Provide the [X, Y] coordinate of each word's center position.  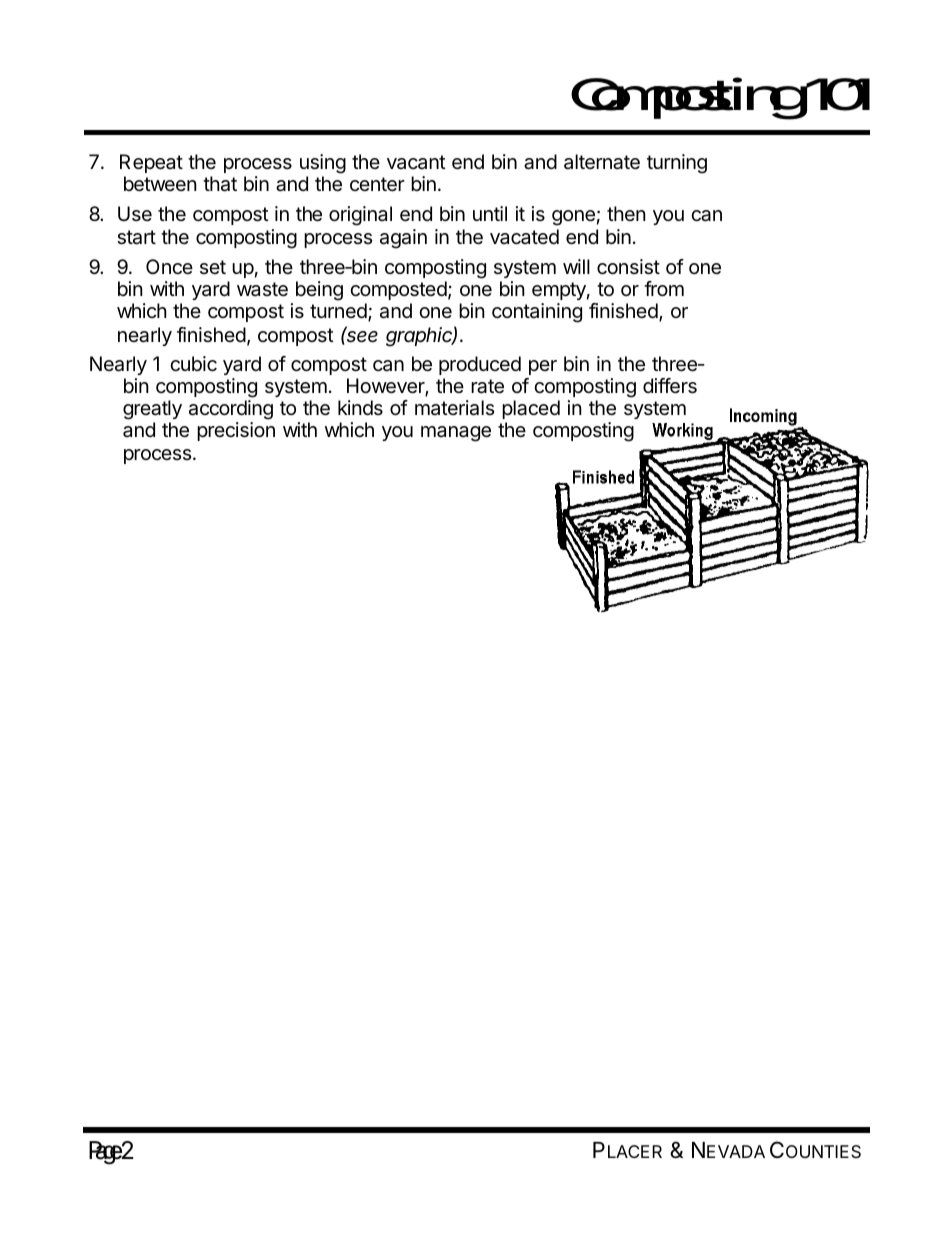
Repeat [151, 163]
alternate [602, 162]
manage [456, 434]
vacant [416, 162]
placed [531, 409]
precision [236, 431]
